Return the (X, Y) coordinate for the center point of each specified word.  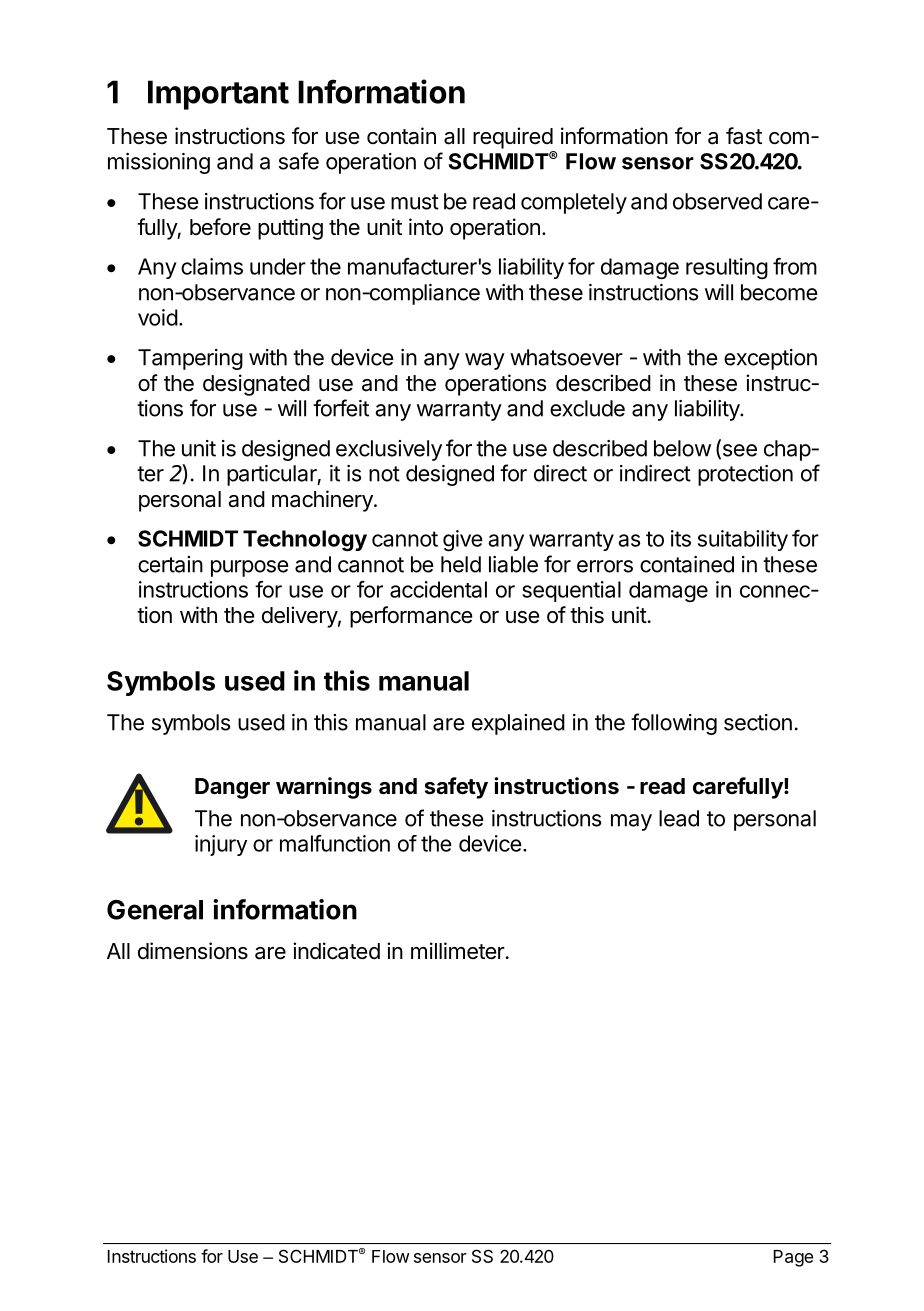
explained (518, 724)
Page (793, 1258)
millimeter (458, 951)
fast (744, 136)
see (738, 451)
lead (679, 818)
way (485, 361)
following (674, 724)
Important (218, 95)
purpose (250, 568)
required (513, 138)
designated (256, 385)
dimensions (193, 951)
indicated (336, 951)
